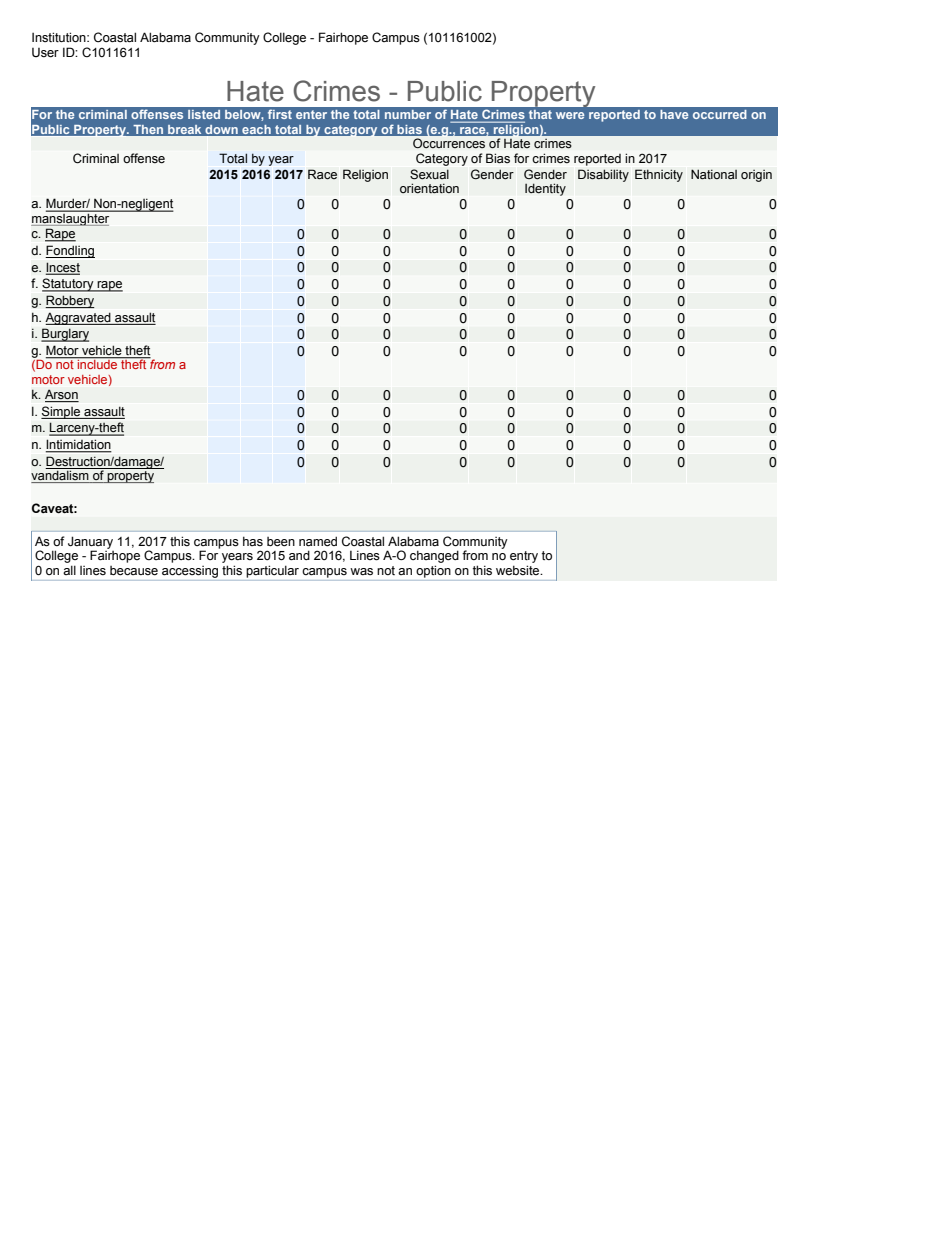 This document has width=952, height=1233. What do you see at coordinates (134, 571) in the document?
I see `because` at bounding box center [134, 571].
